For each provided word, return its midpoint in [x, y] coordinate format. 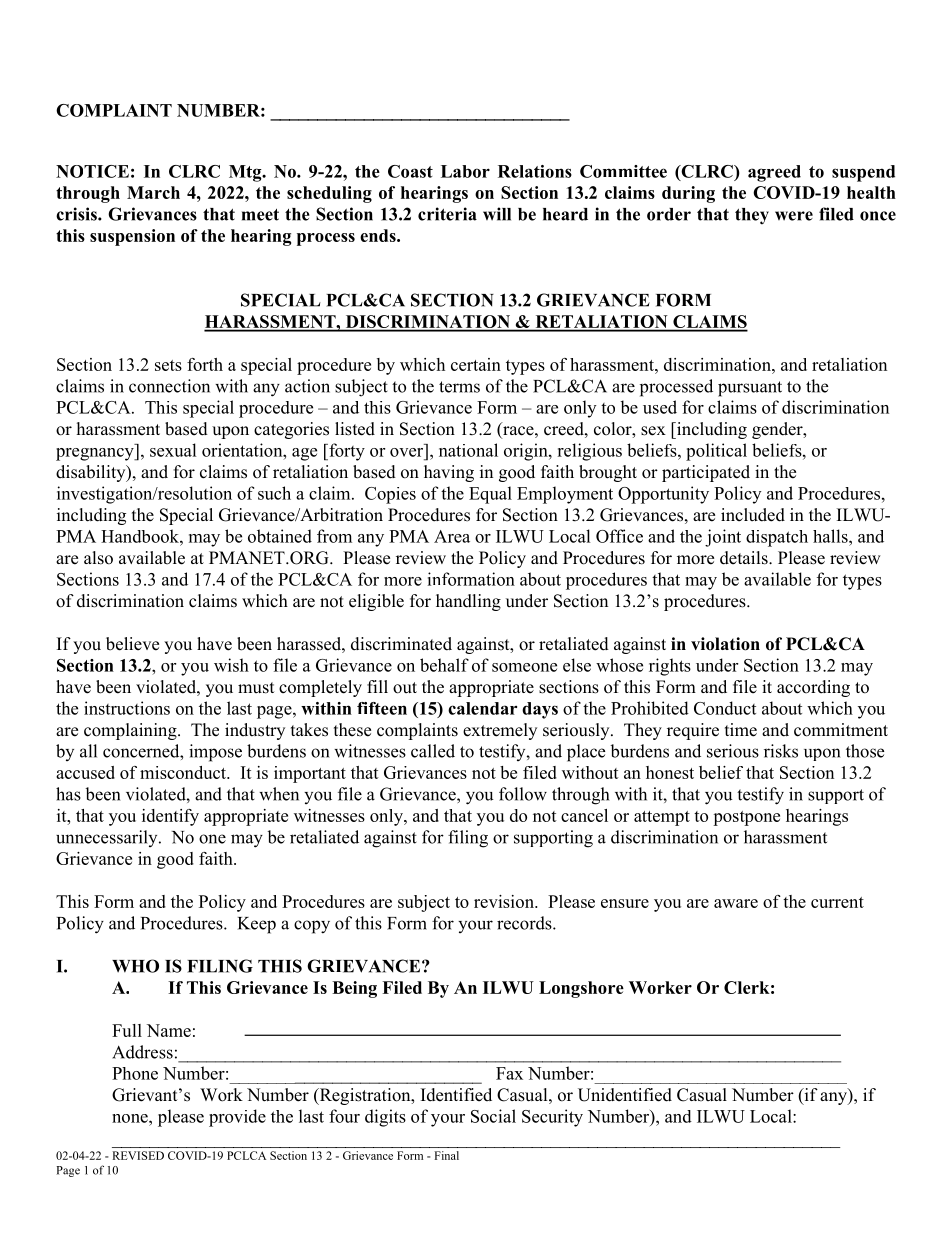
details [745, 558]
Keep [257, 925]
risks [781, 751]
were [794, 216]
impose [215, 753]
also [98, 558]
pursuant [750, 389]
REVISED [138, 1155]
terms [459, 387]
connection [169, 386]
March [153, 192]
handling [468, 602]
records [525, 923]
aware [736, 903]
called [433, 751]
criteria [447, 214]
